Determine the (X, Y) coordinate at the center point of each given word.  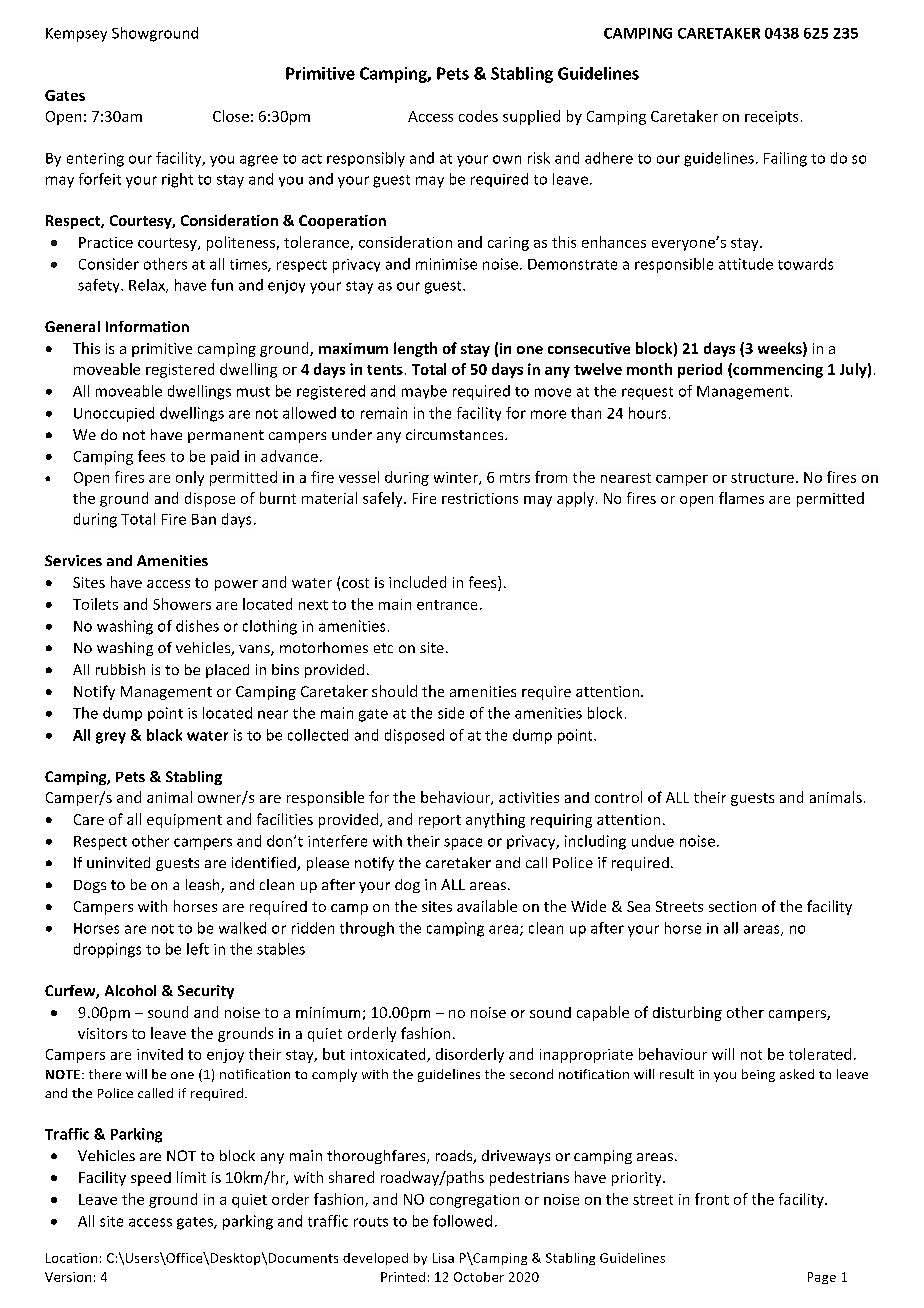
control (618, 797)
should (394, 691)
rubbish (120, 669)
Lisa (443, 1258)
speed (151, 1179)
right (177, 180)
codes (478, 116)
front (712, 1199)
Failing (785, 159)
